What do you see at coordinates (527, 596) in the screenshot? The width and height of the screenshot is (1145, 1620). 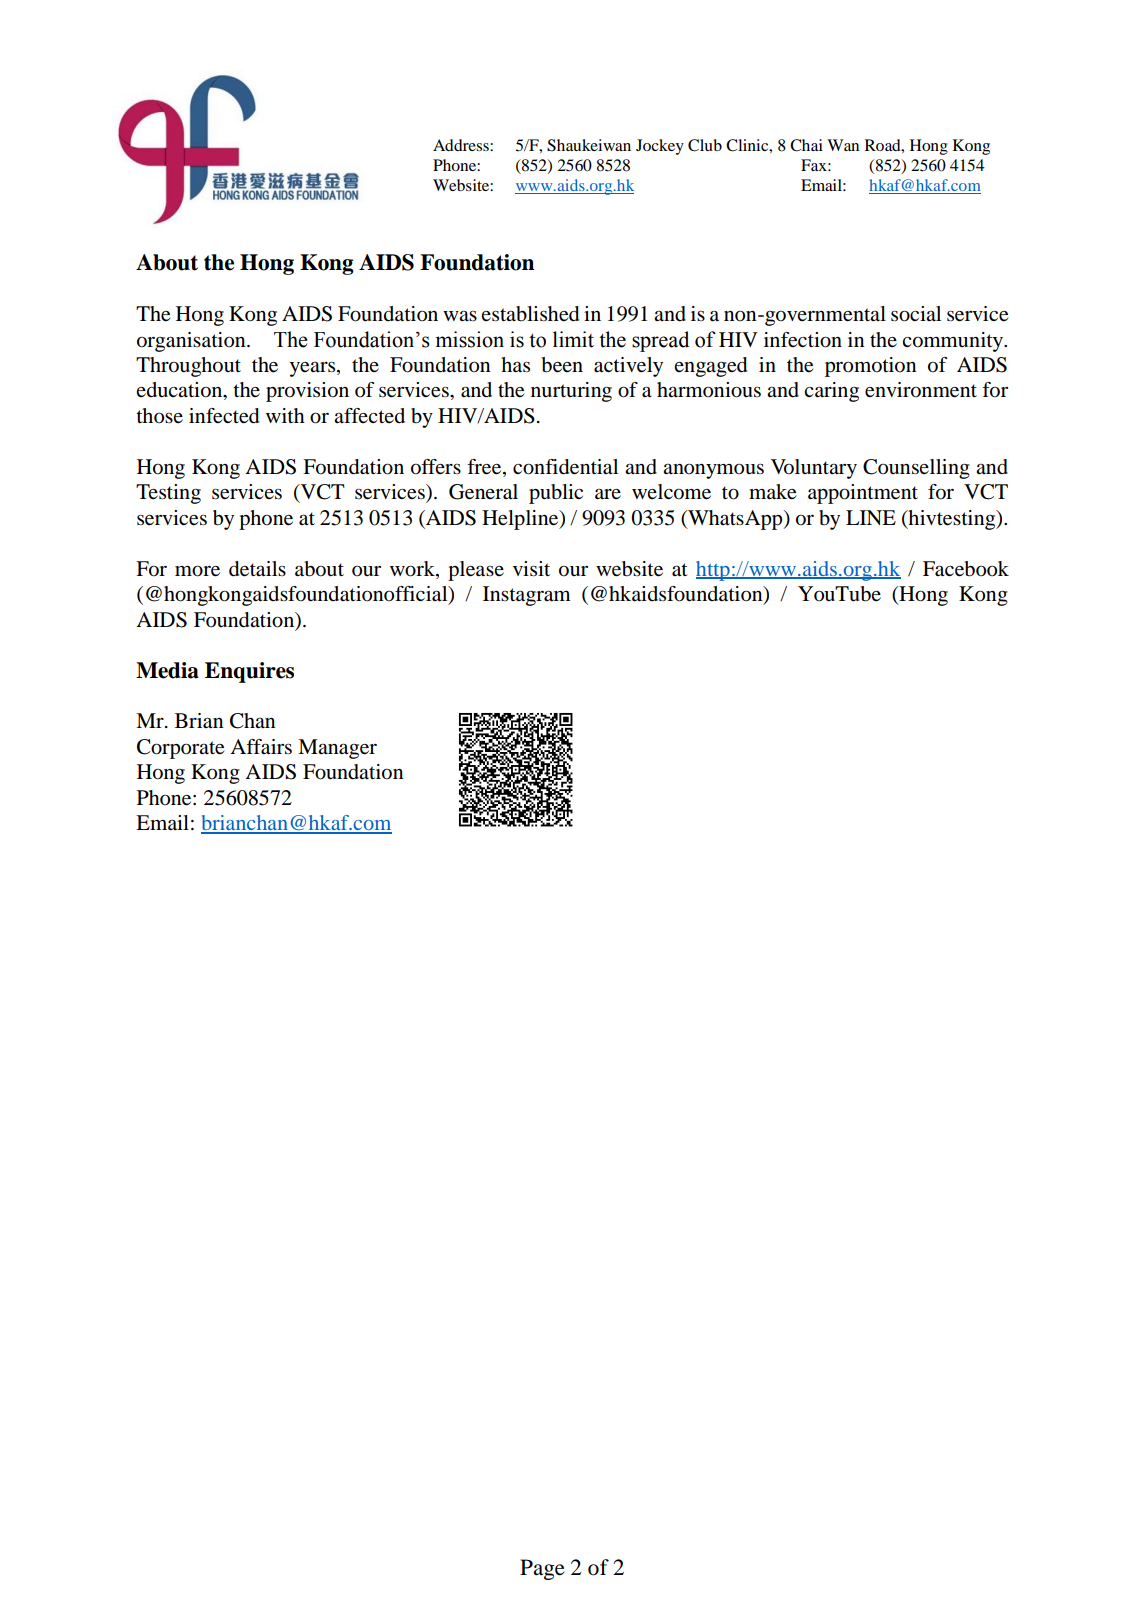 I see `Instagram` at bounding box center [527, 596].
